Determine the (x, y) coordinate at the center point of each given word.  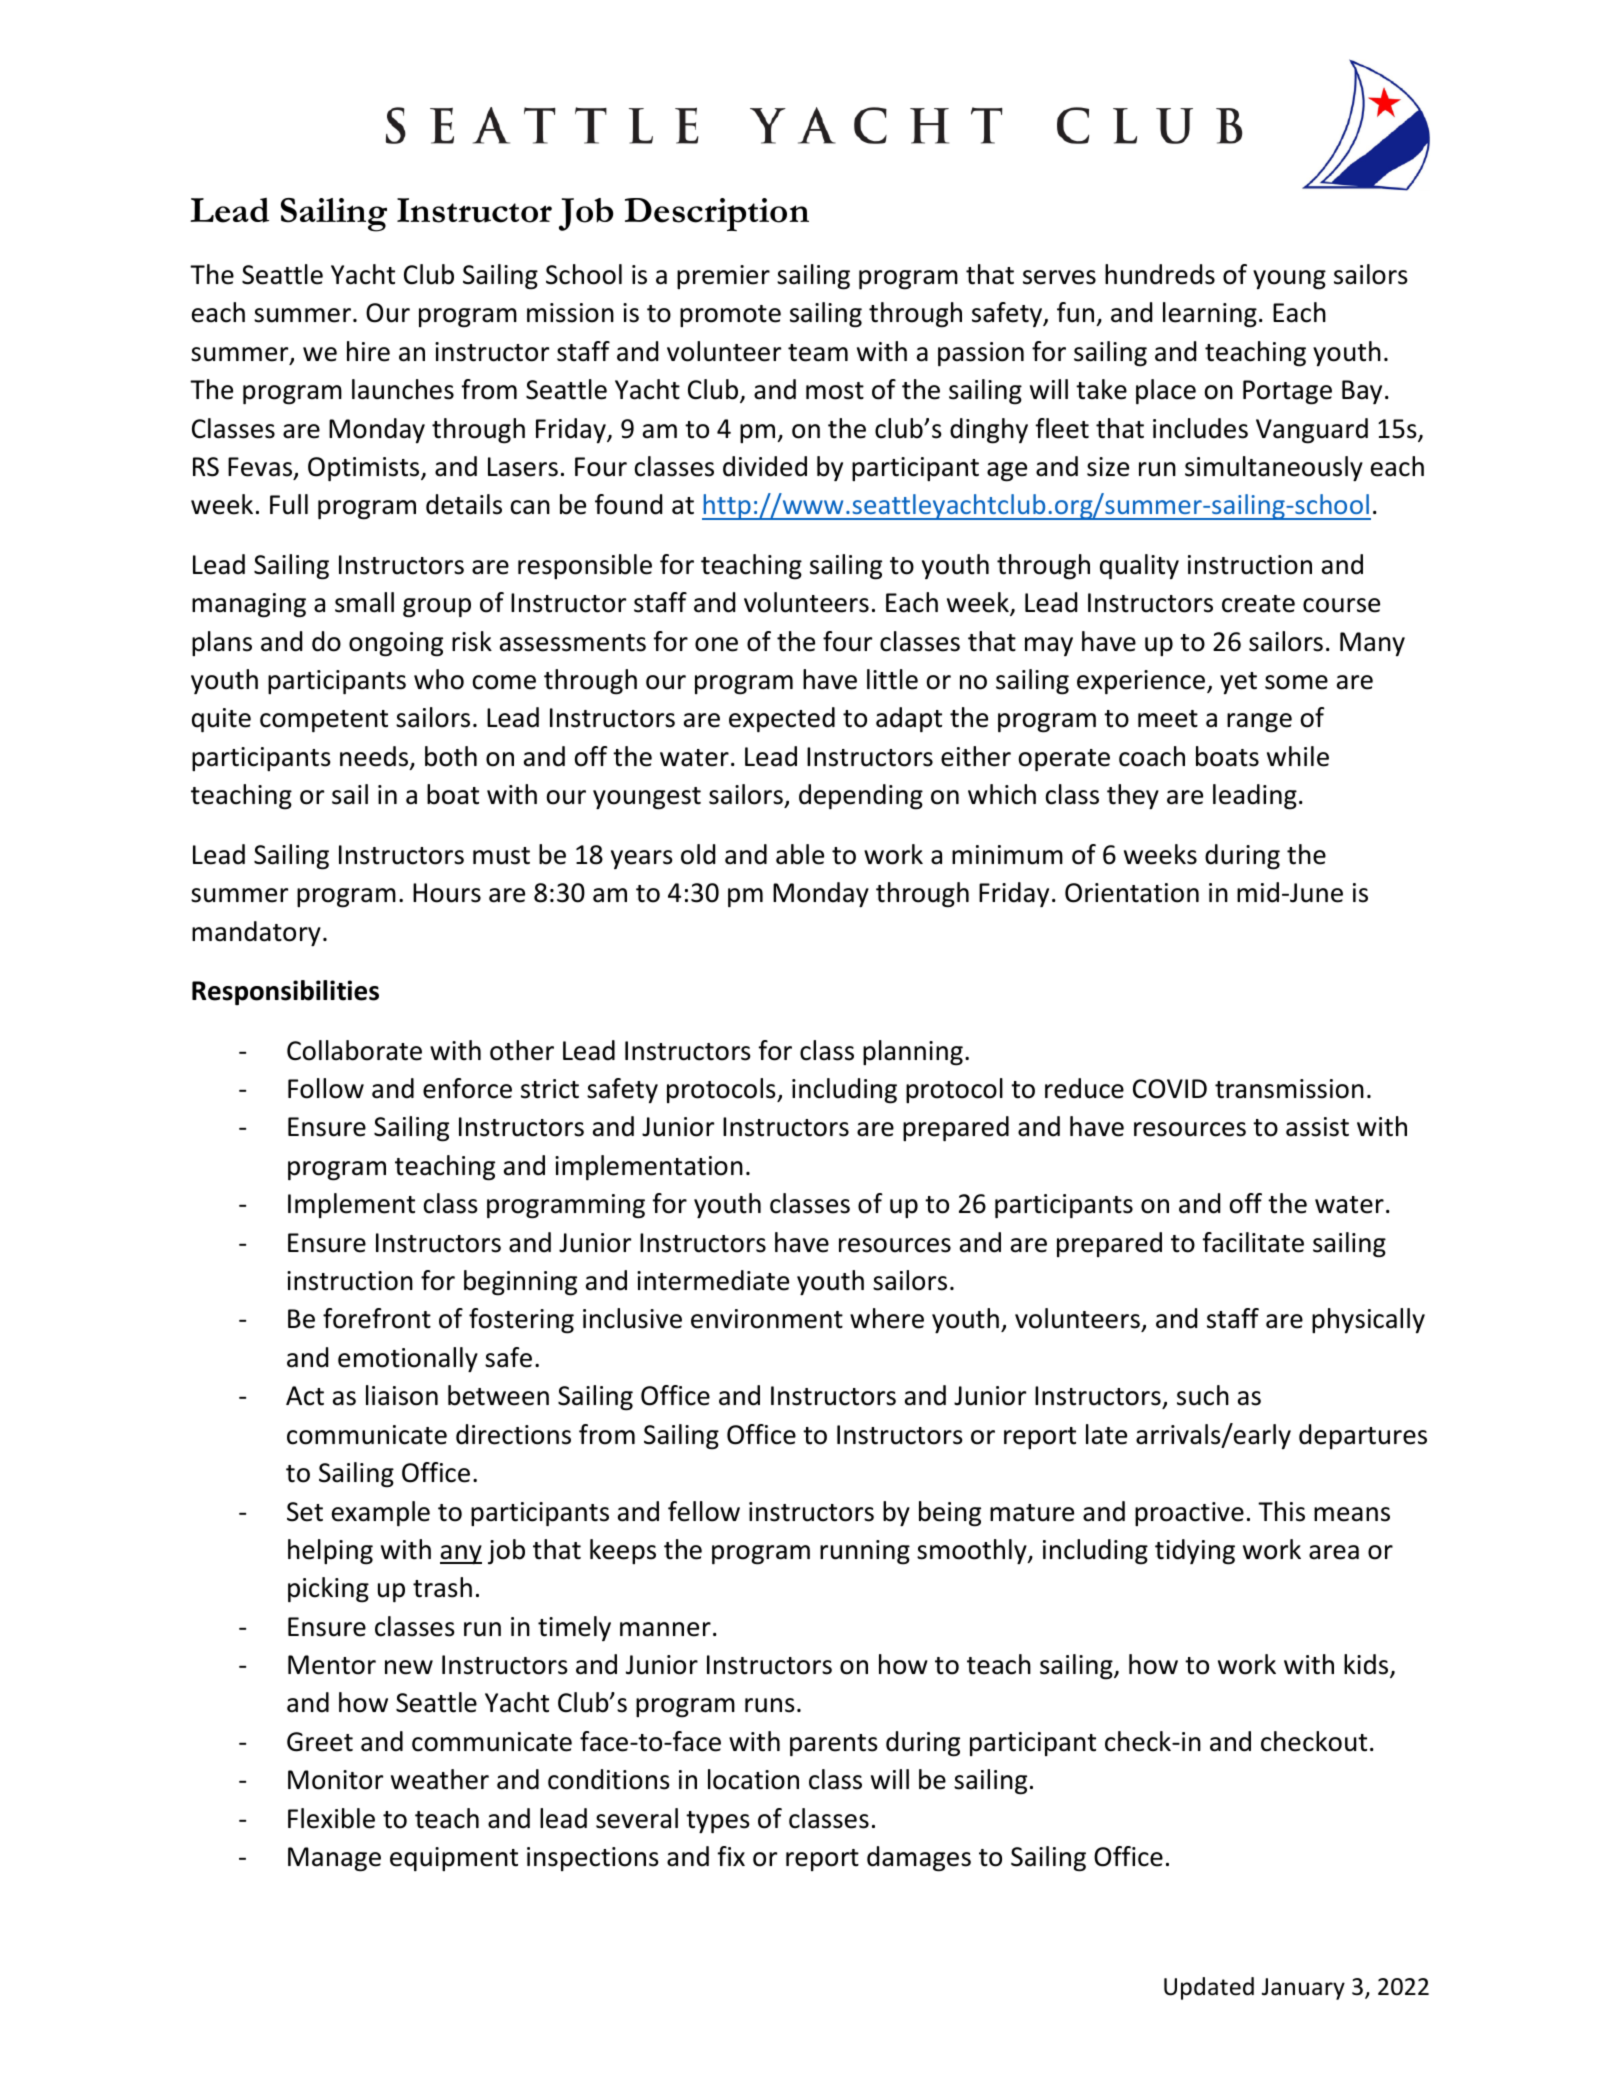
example (381, 1513)
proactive (1189, 1514)
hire (368, 351)
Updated (1209, 1988)
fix (731, 1856)
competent (324, 721)
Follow (326, 1088)
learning (1210, 315)
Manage (334, 1859)
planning (913, 1053)
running (865, 1552)
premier (723, 277)
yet (1238, 683)
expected (782, 719)
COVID (1170, 1089)
